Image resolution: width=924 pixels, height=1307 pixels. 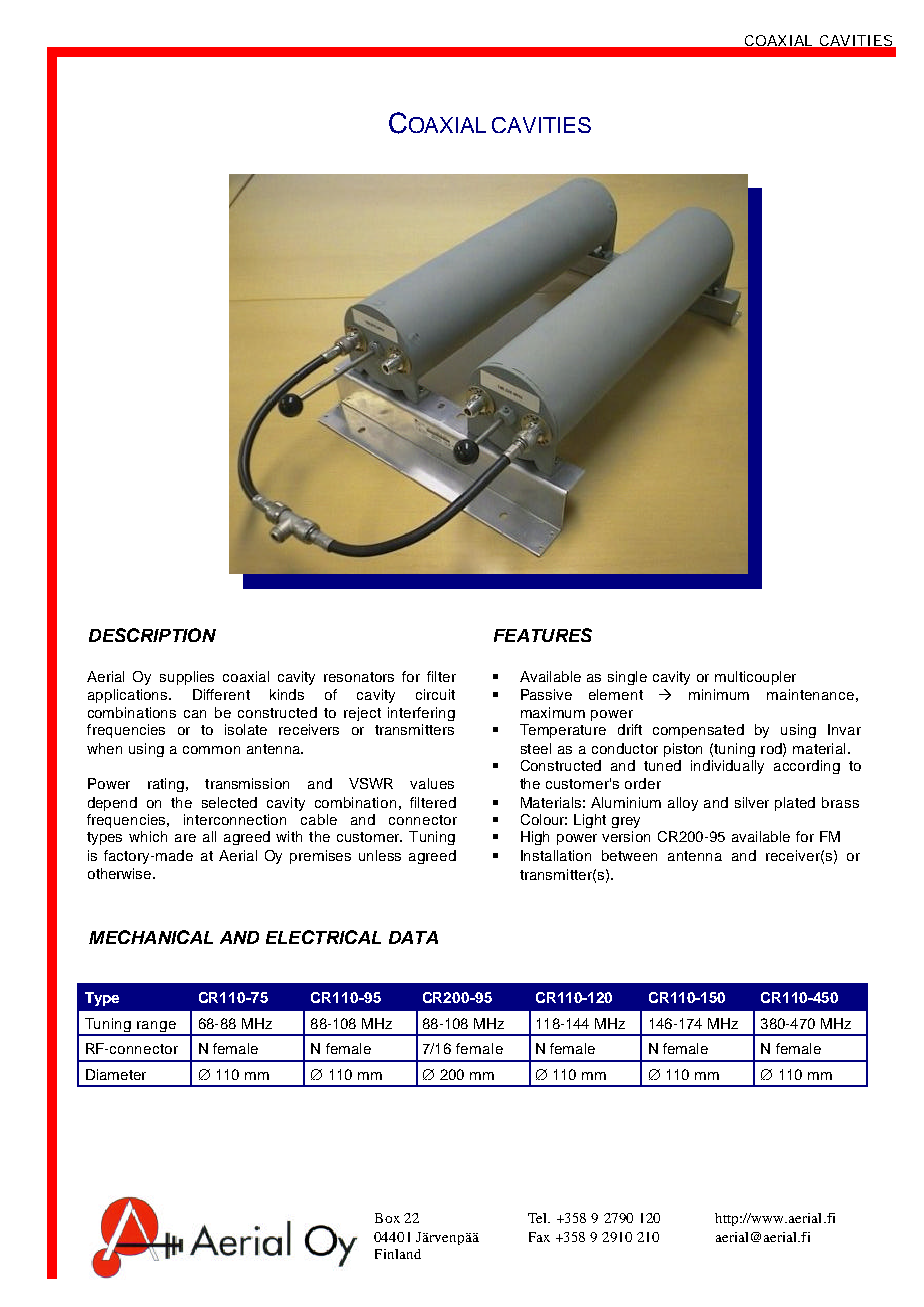 I want to click on supplies, so click(x=187, y=678).
